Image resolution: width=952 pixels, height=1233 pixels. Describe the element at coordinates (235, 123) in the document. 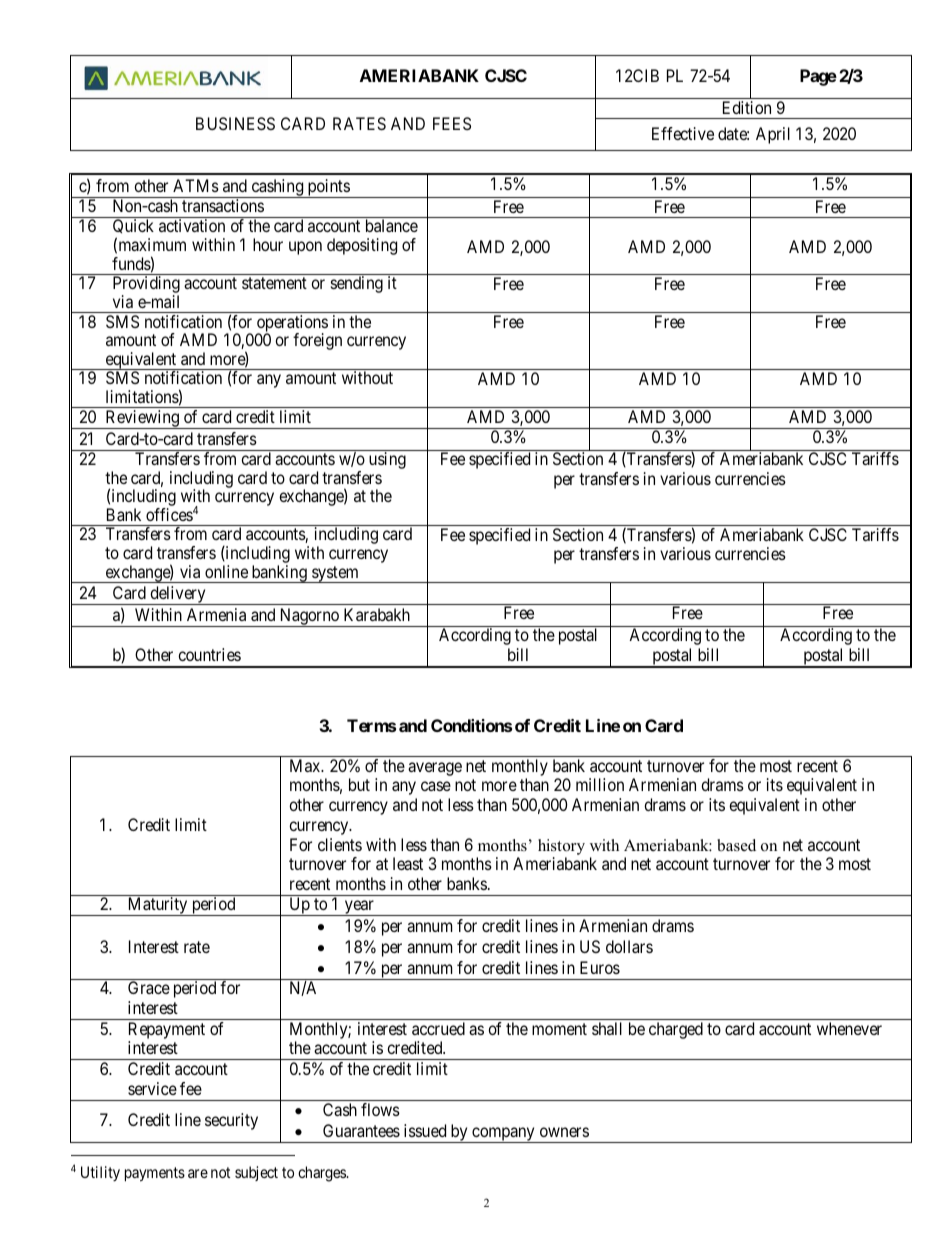

I see `BUSINESS` at that location.
